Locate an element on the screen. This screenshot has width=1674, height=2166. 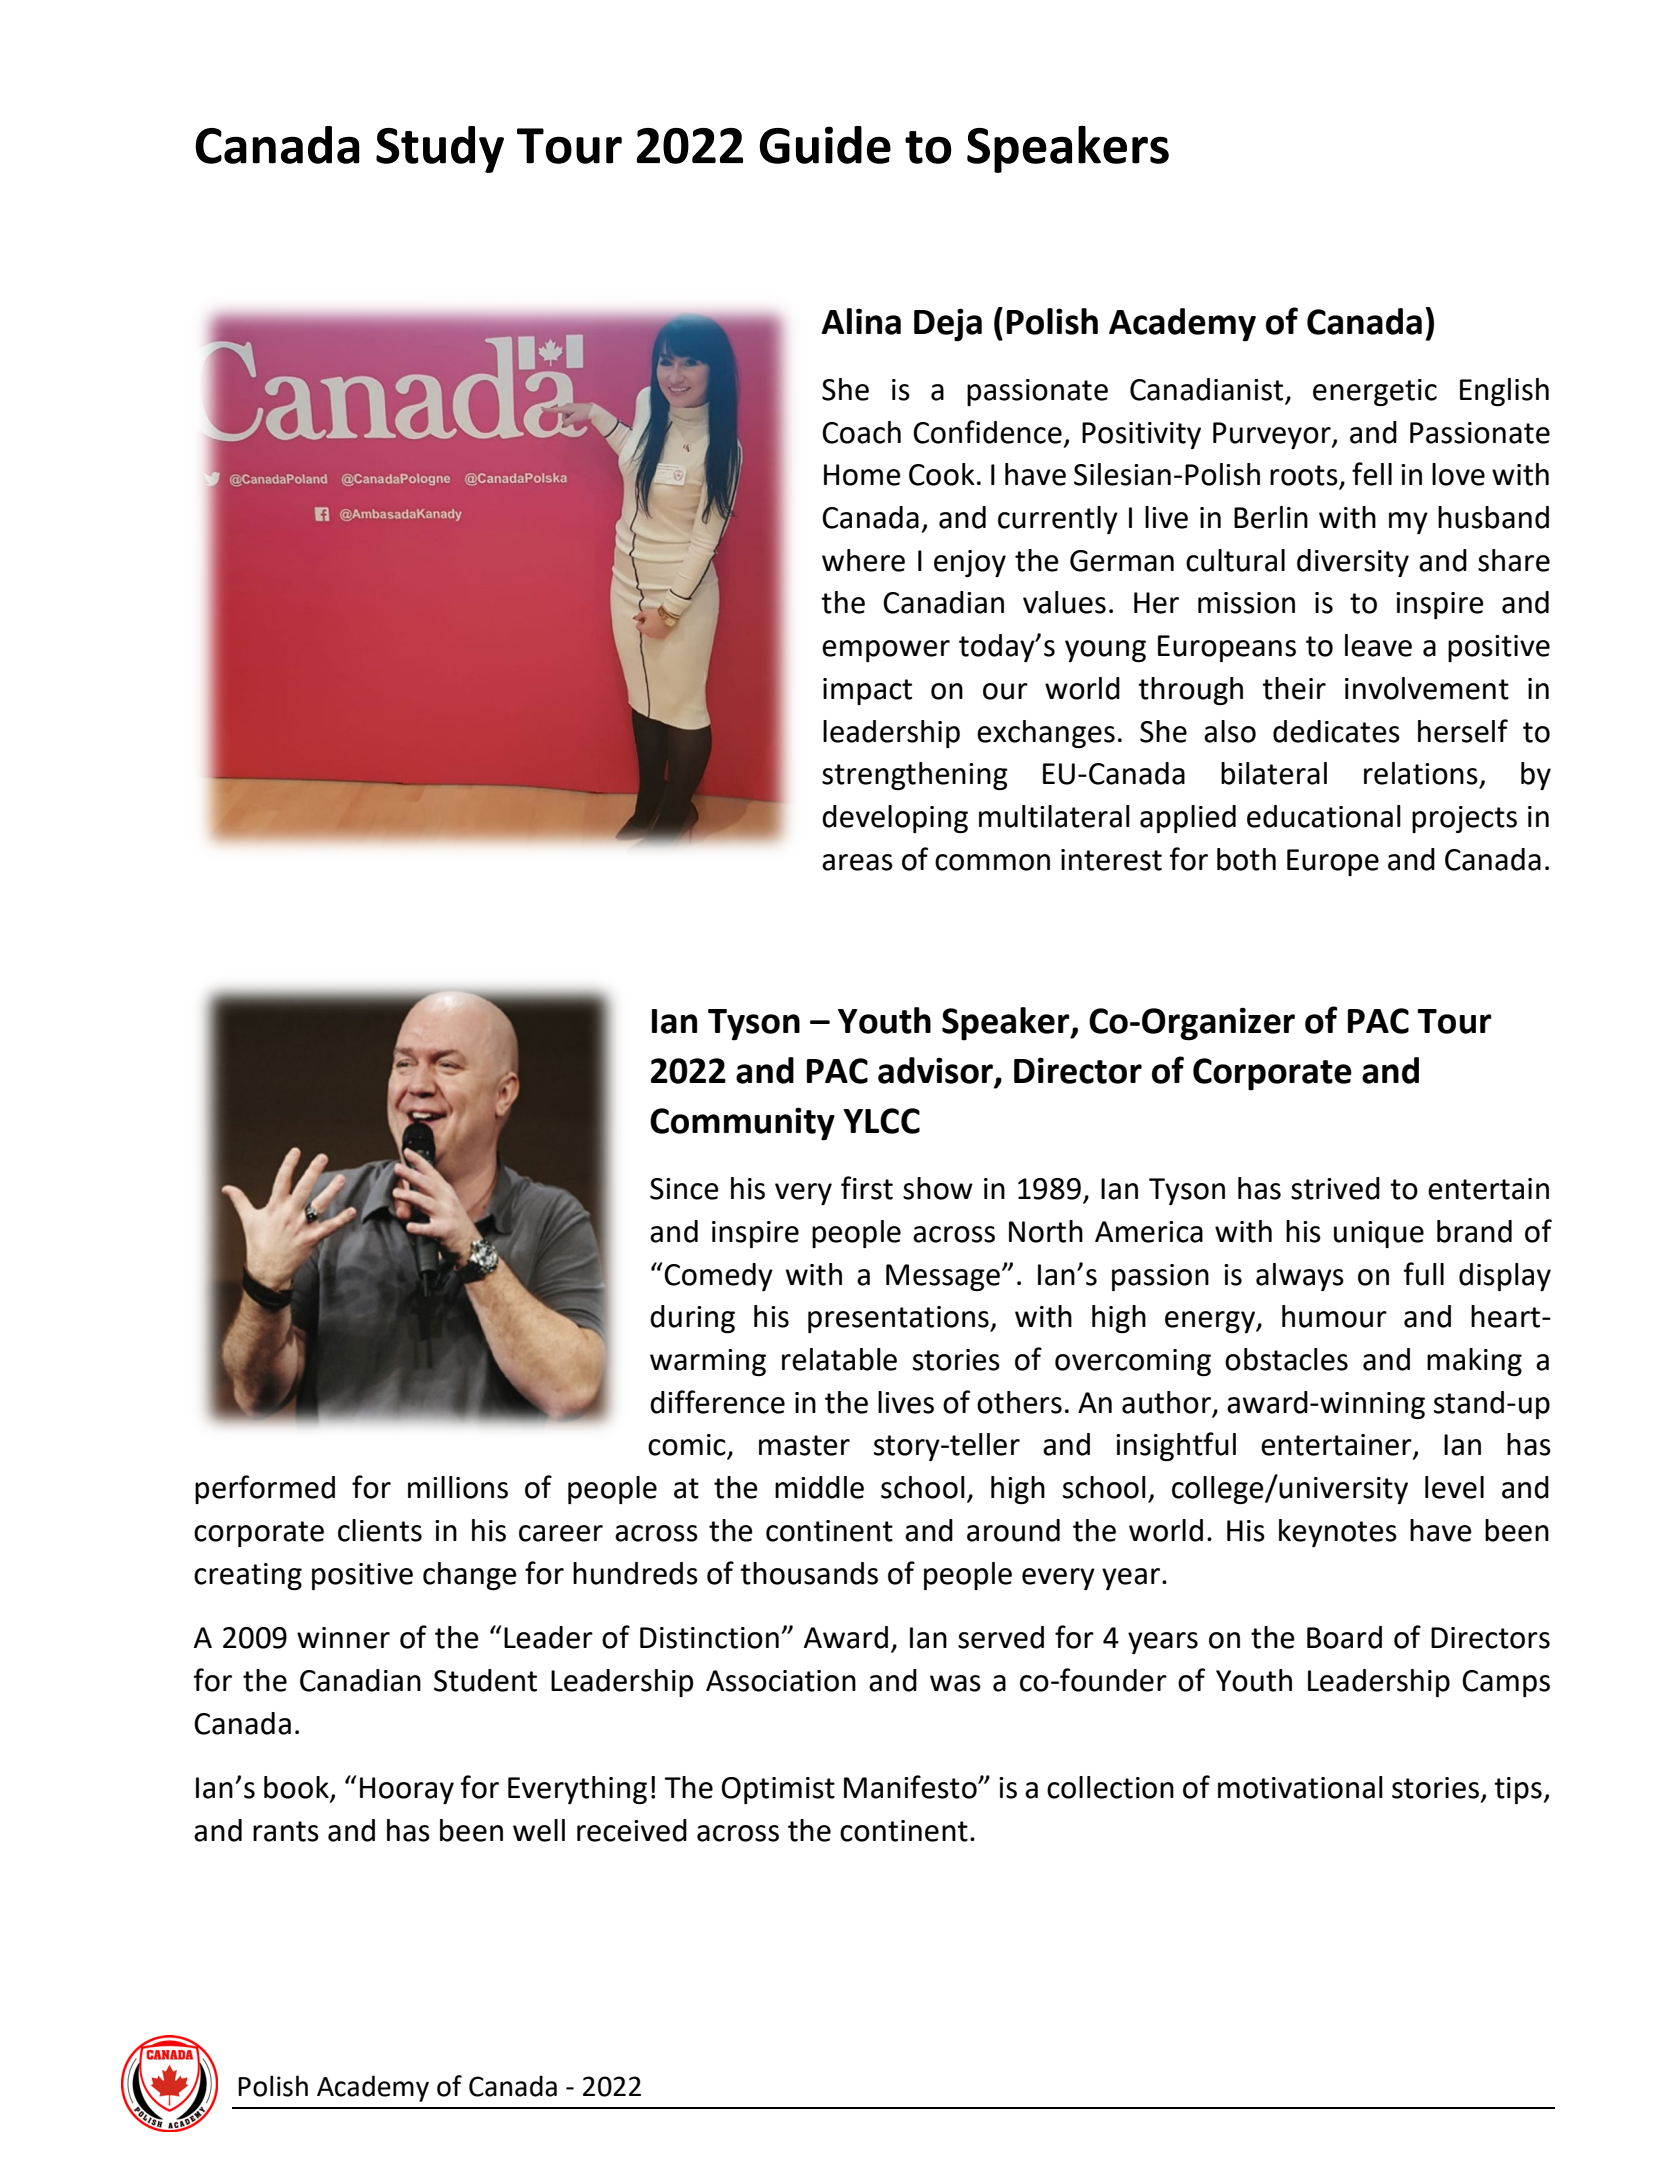
obstacles is located at coordinates (1286, 1359).
